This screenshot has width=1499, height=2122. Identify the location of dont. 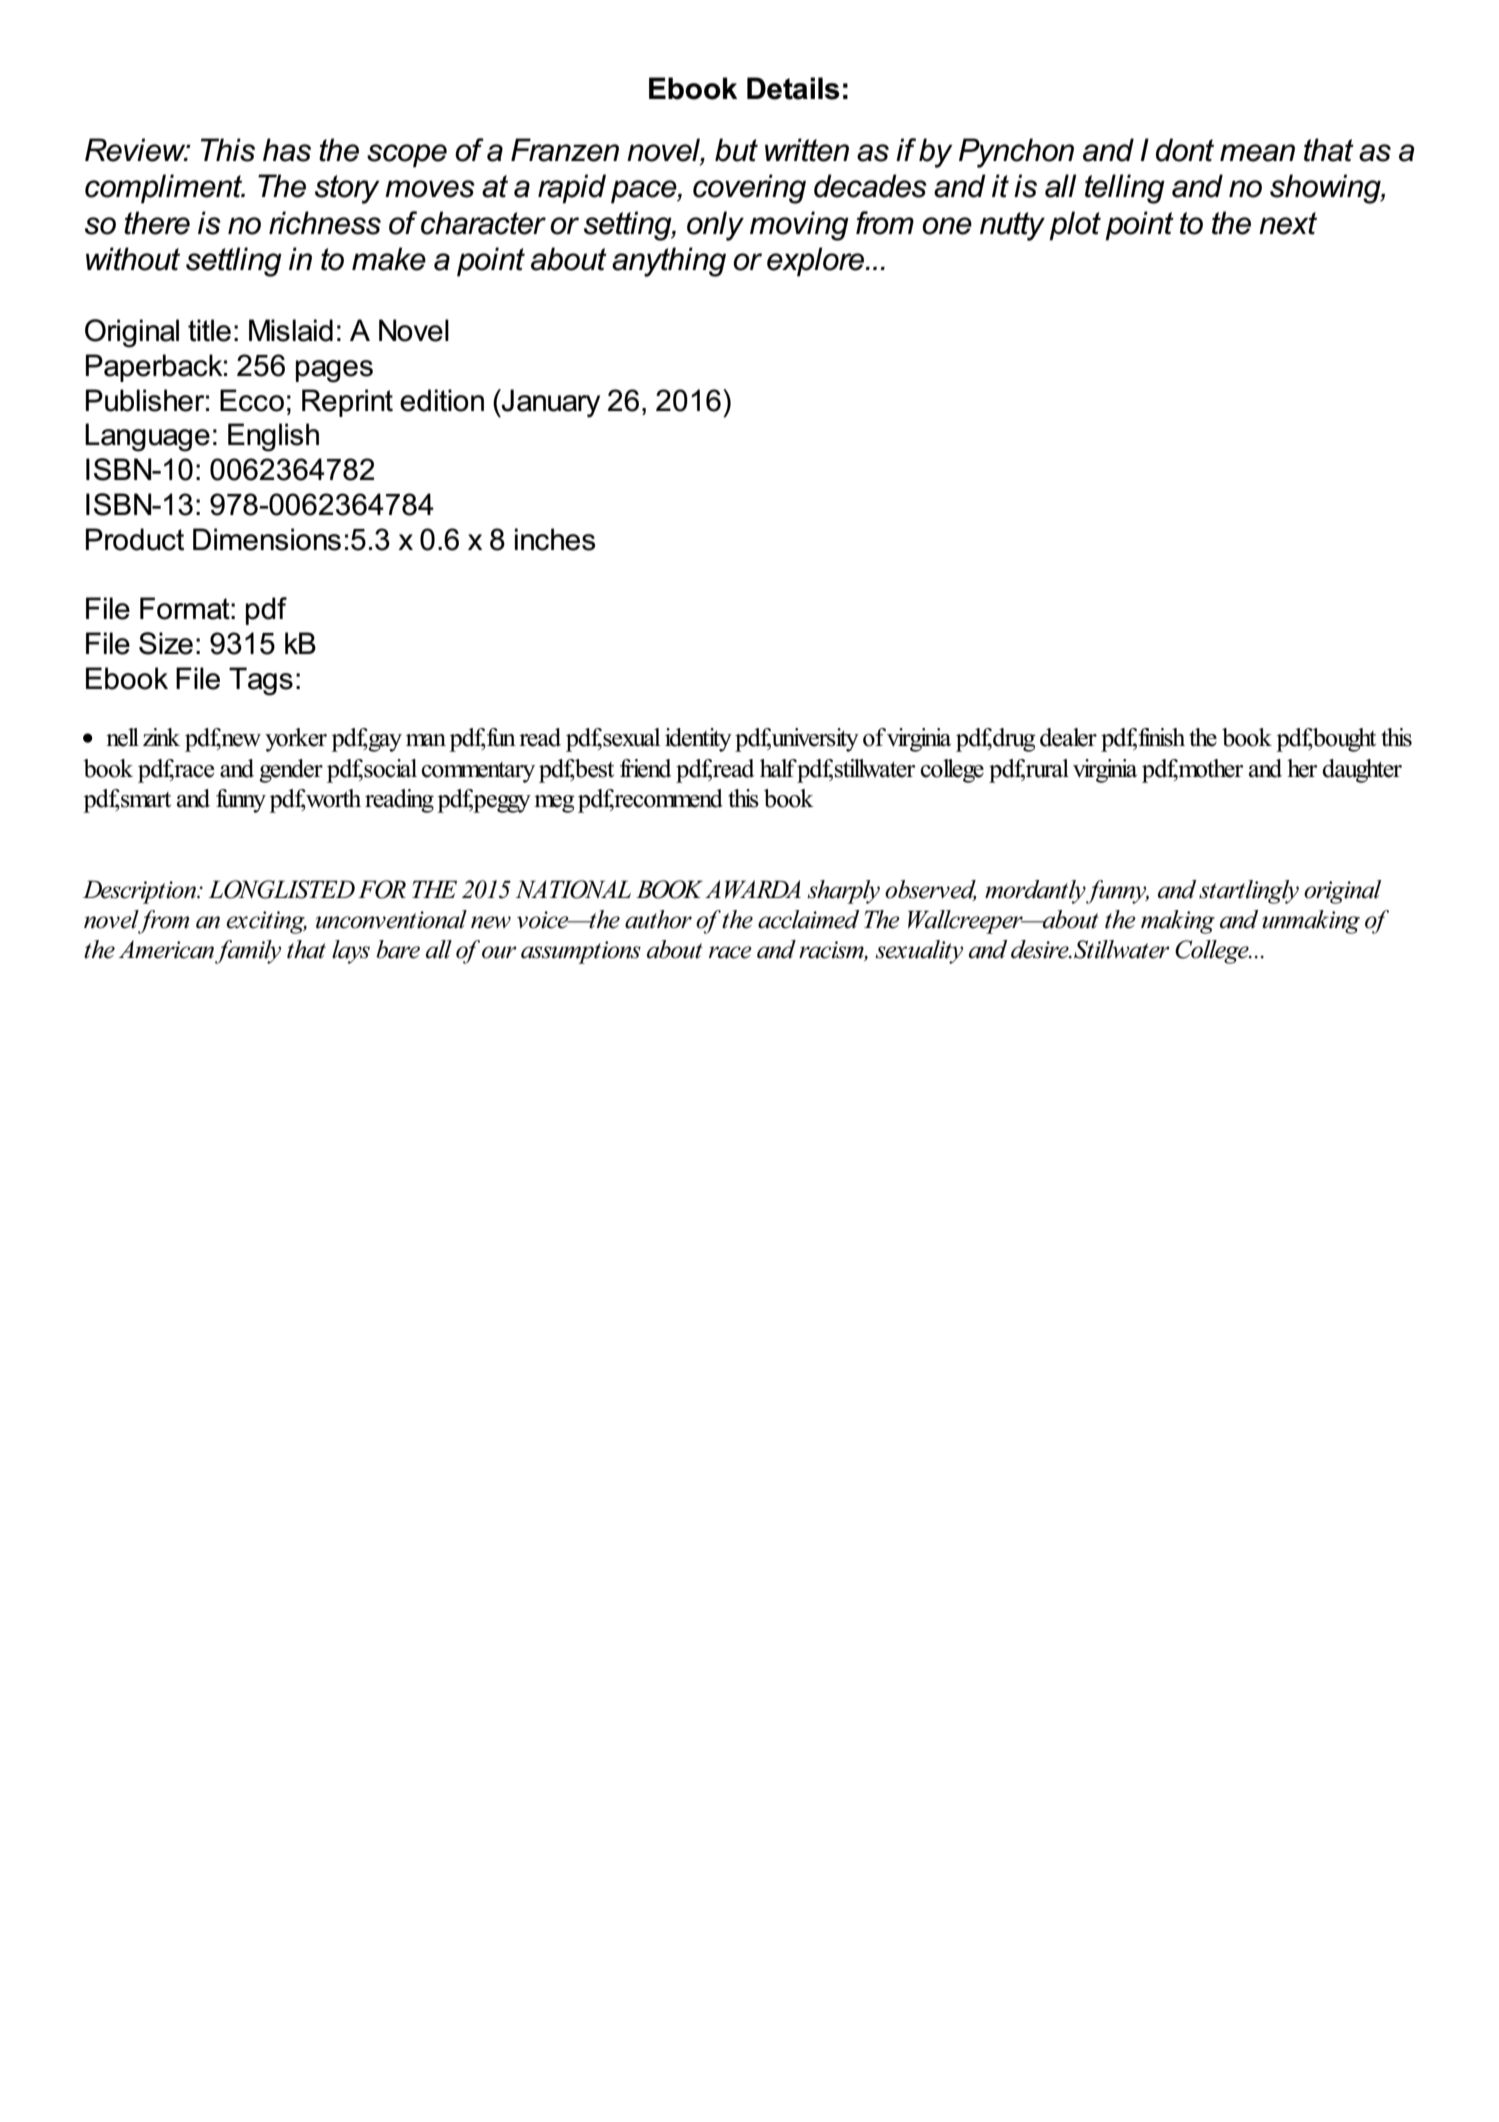
(1185, 150).
